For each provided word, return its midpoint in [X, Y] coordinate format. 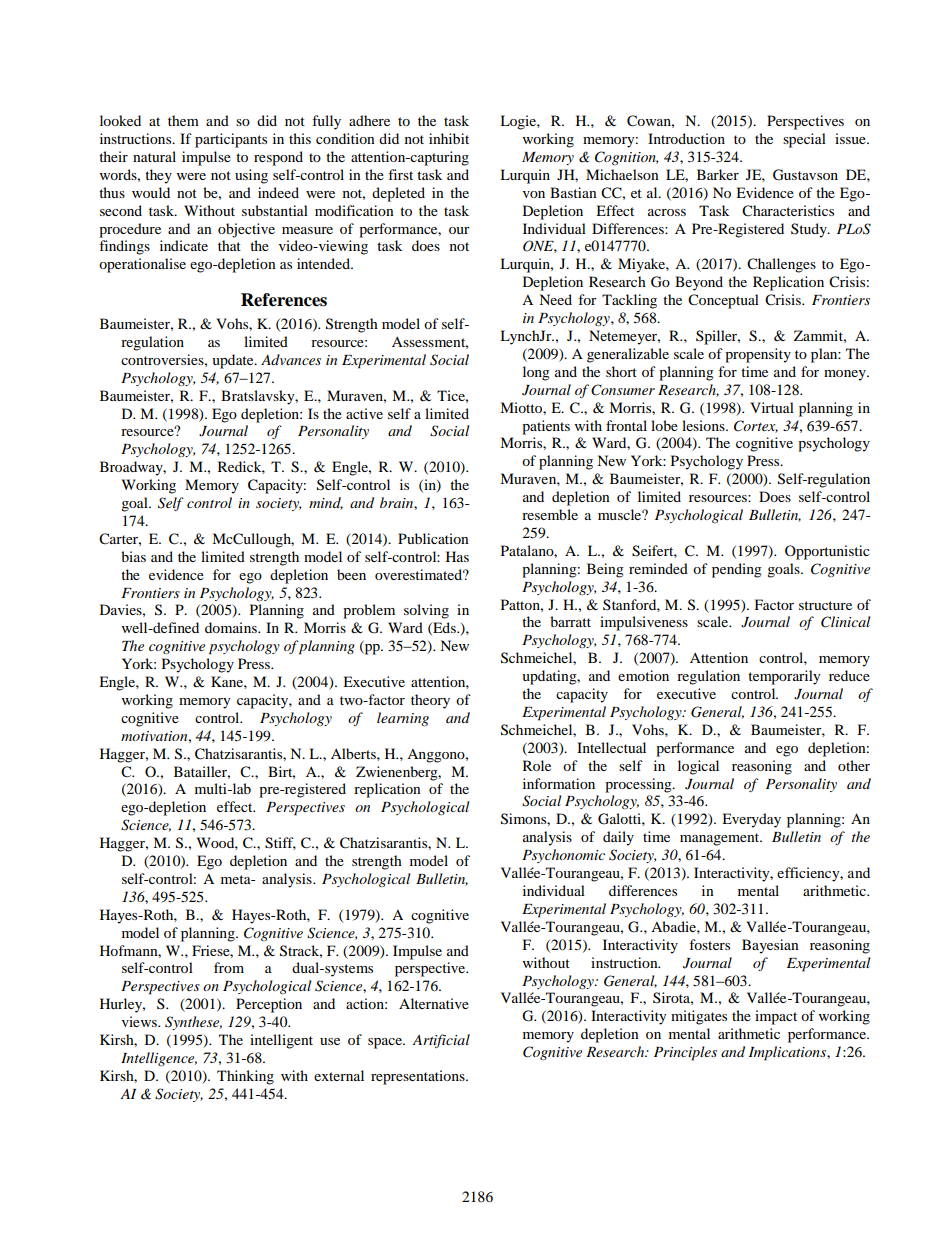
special [804, 140]
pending [737, 570]
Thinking [245, 1077]
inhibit [449, 138]
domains [232, 627]
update [234, 361]
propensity [758, 355]
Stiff [280, 843]
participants [231, 140]
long [536, 373]
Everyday [751, 820]
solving [426, 611]
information [559, 783]
